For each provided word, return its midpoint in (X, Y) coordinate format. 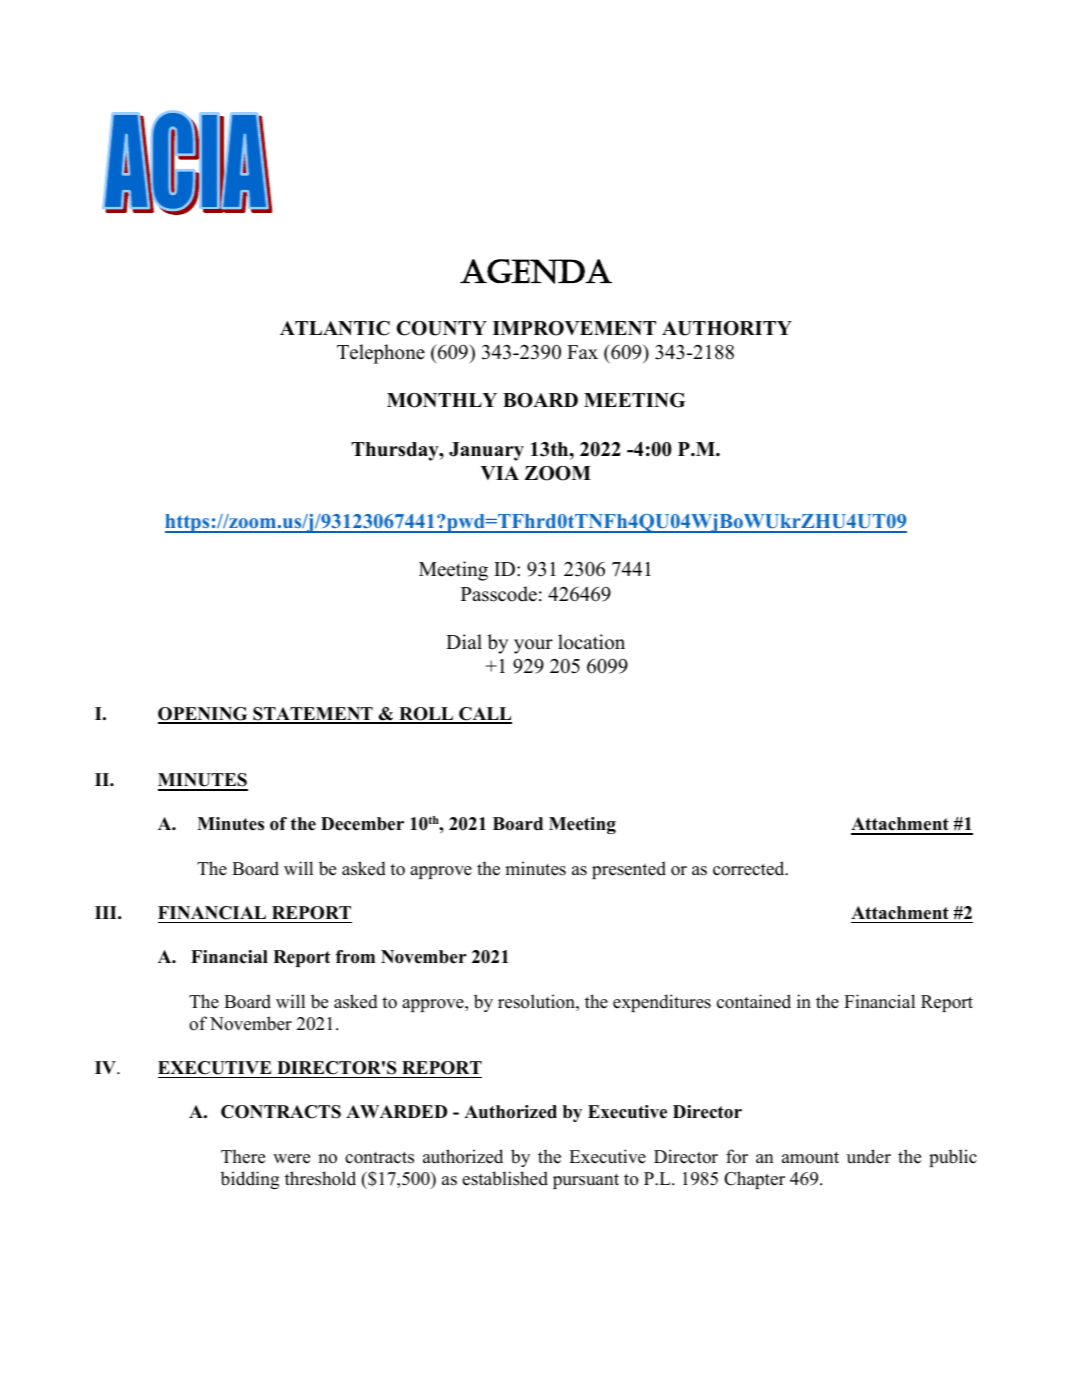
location (591, 642)
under (869, 1156)
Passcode (499, 594)
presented (629, 870)
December (362, 824)
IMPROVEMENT (574, 328)
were (291, 1159)
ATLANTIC (335, 328)
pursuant (586, 1181)
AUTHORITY (727, 328)
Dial (464, 641)
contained (754, 1001)
